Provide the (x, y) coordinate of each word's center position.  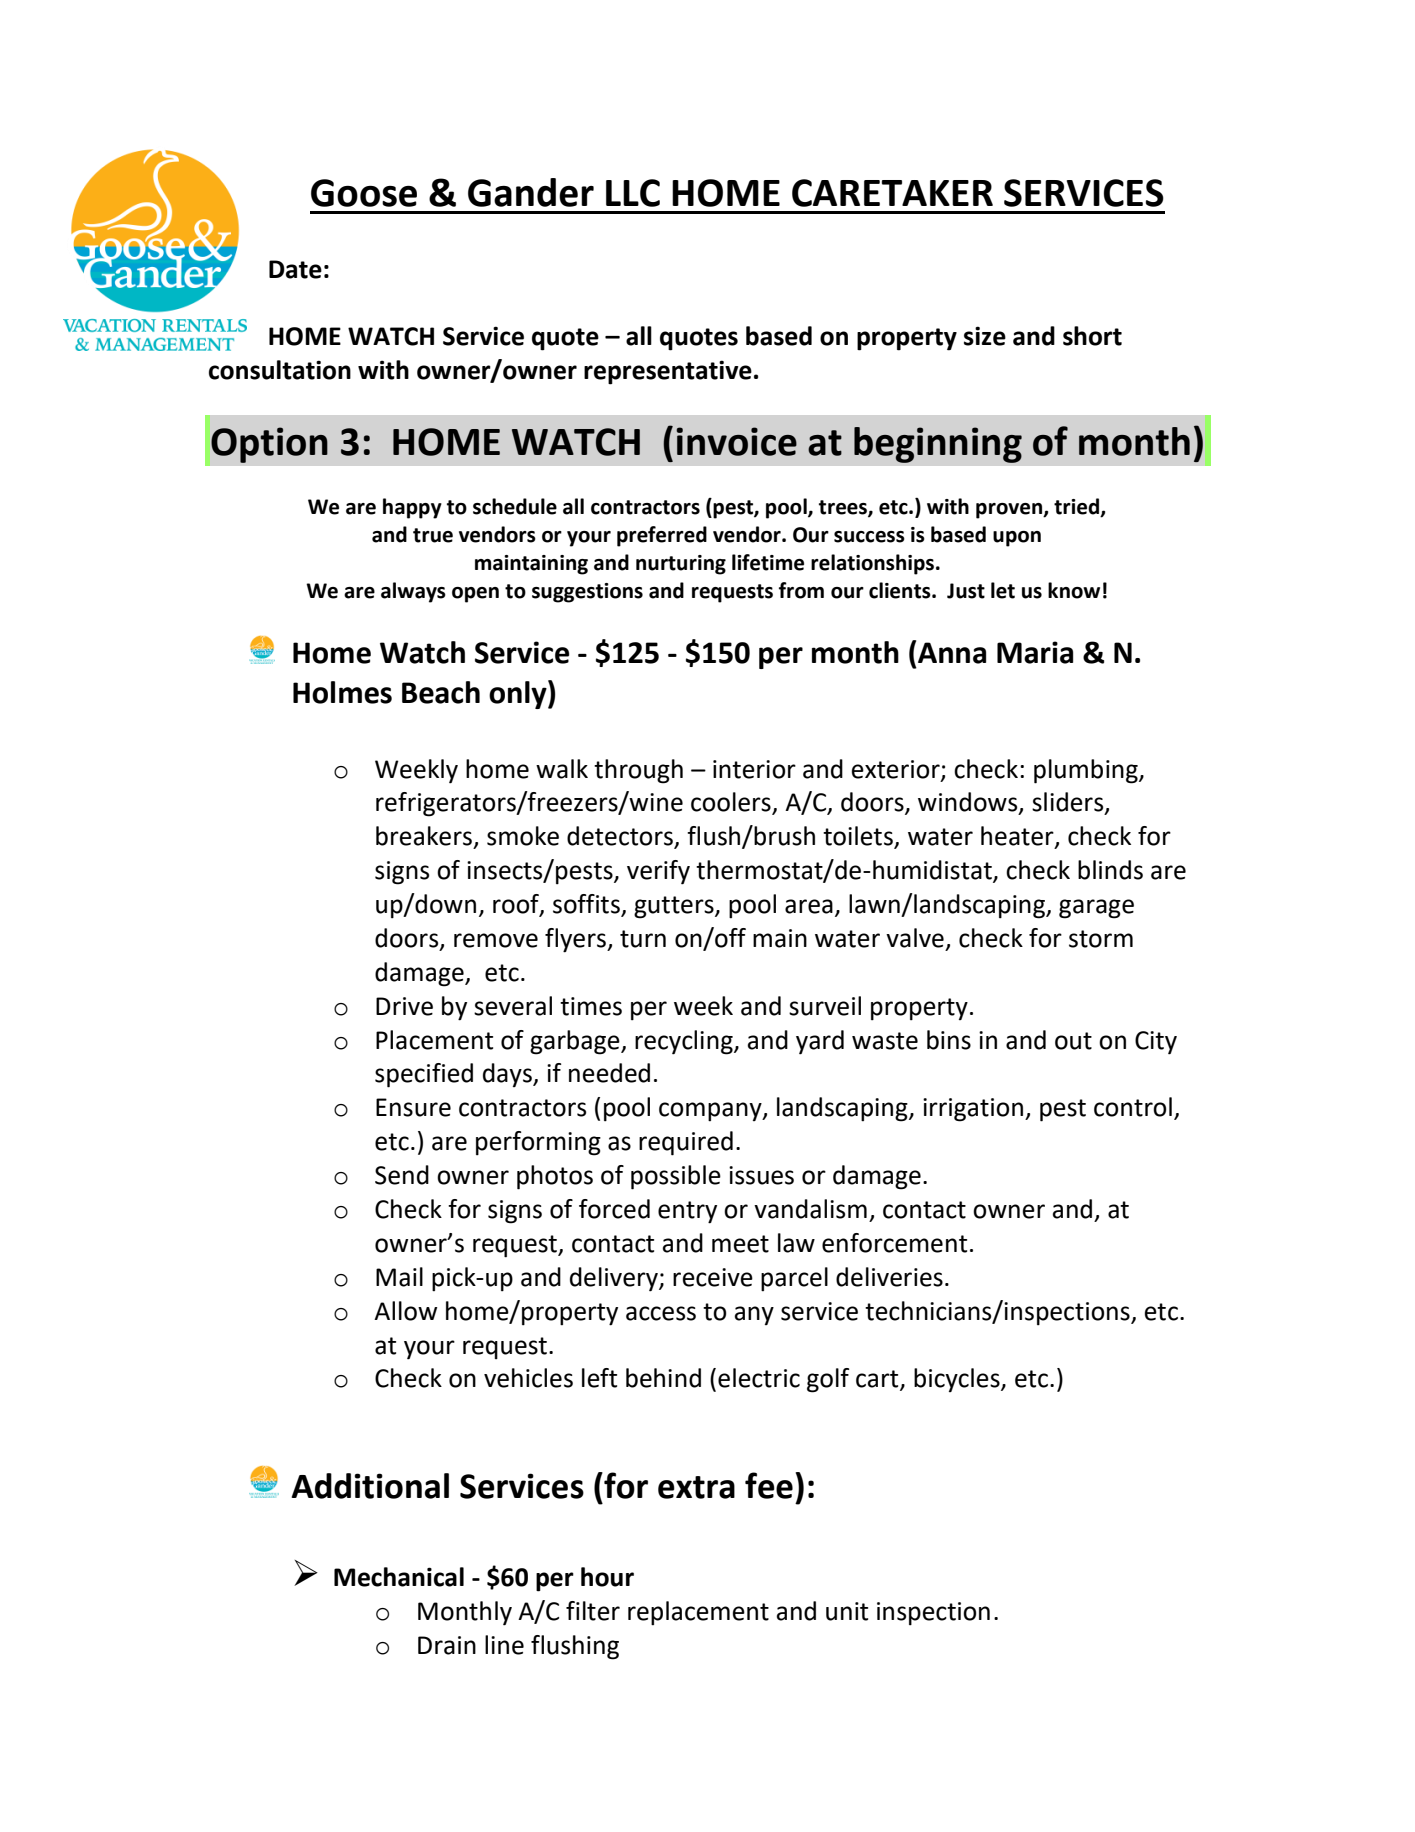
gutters (675, 907)
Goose (364, 193)
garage (1096, 909)
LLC (633, 193)
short (1092, 336)
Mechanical (399, 1577)
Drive (404, 1006)
